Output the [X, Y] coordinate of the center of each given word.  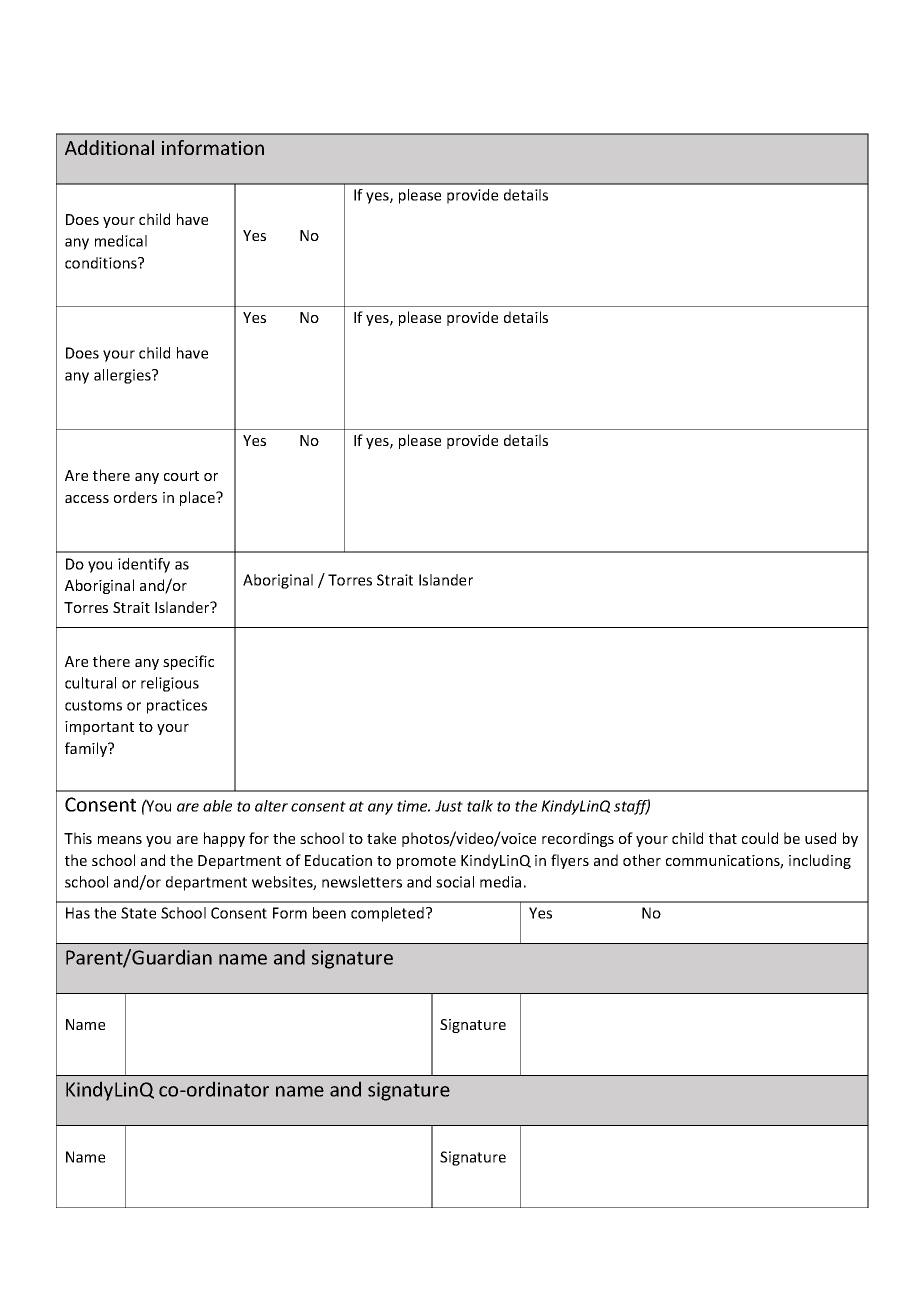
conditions [102, 263]
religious [170, 684]
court [181, 476]
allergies [123, 376]
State [138, 913]
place [198, 498]
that [723, 838]
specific [188, 662]
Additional [109, 147]
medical [121, 241]
